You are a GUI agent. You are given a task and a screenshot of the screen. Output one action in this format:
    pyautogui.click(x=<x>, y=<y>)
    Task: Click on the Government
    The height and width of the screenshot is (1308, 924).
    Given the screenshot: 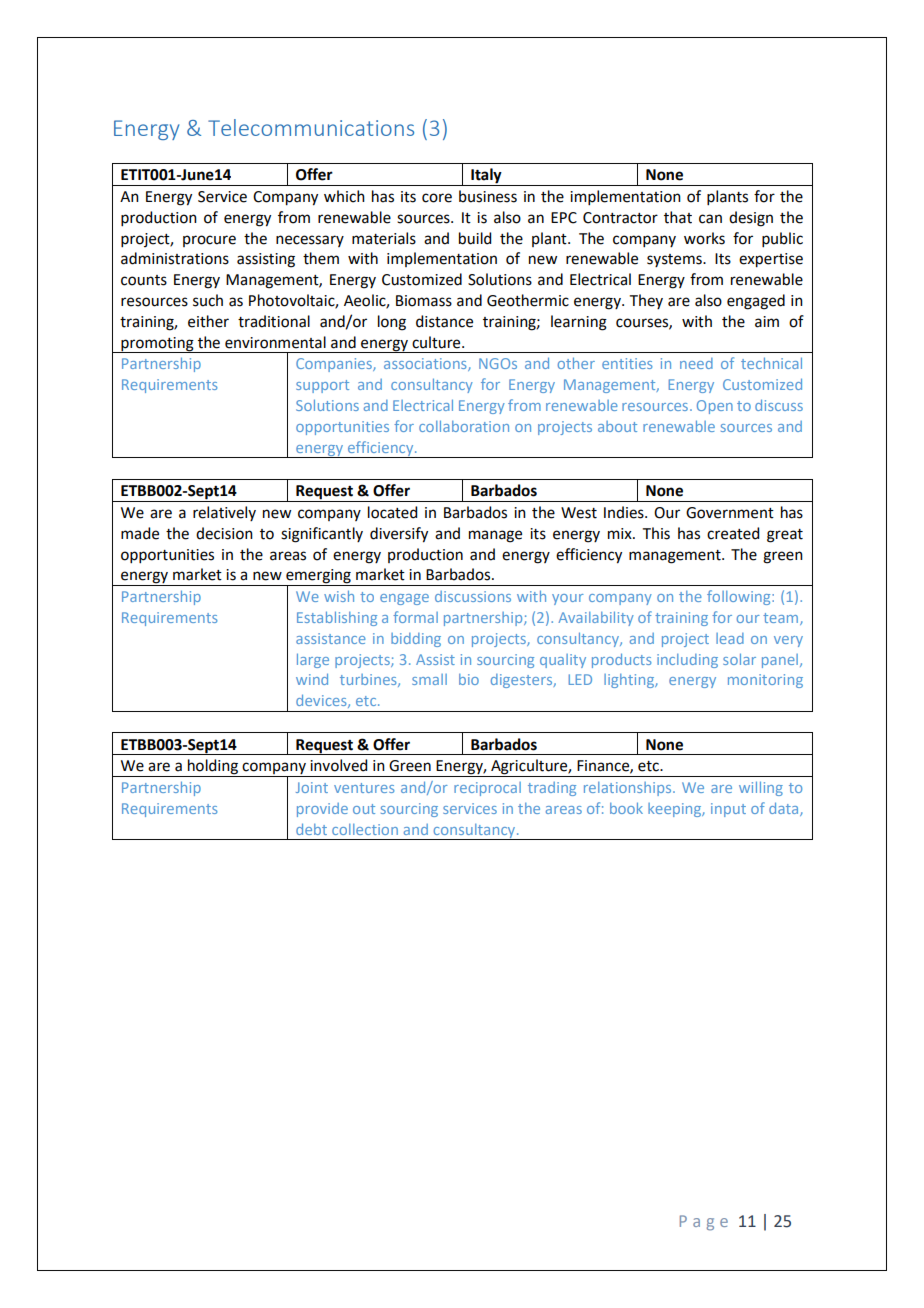 What is the action you would take?
    pyautogui.click(x=730, y=513)
